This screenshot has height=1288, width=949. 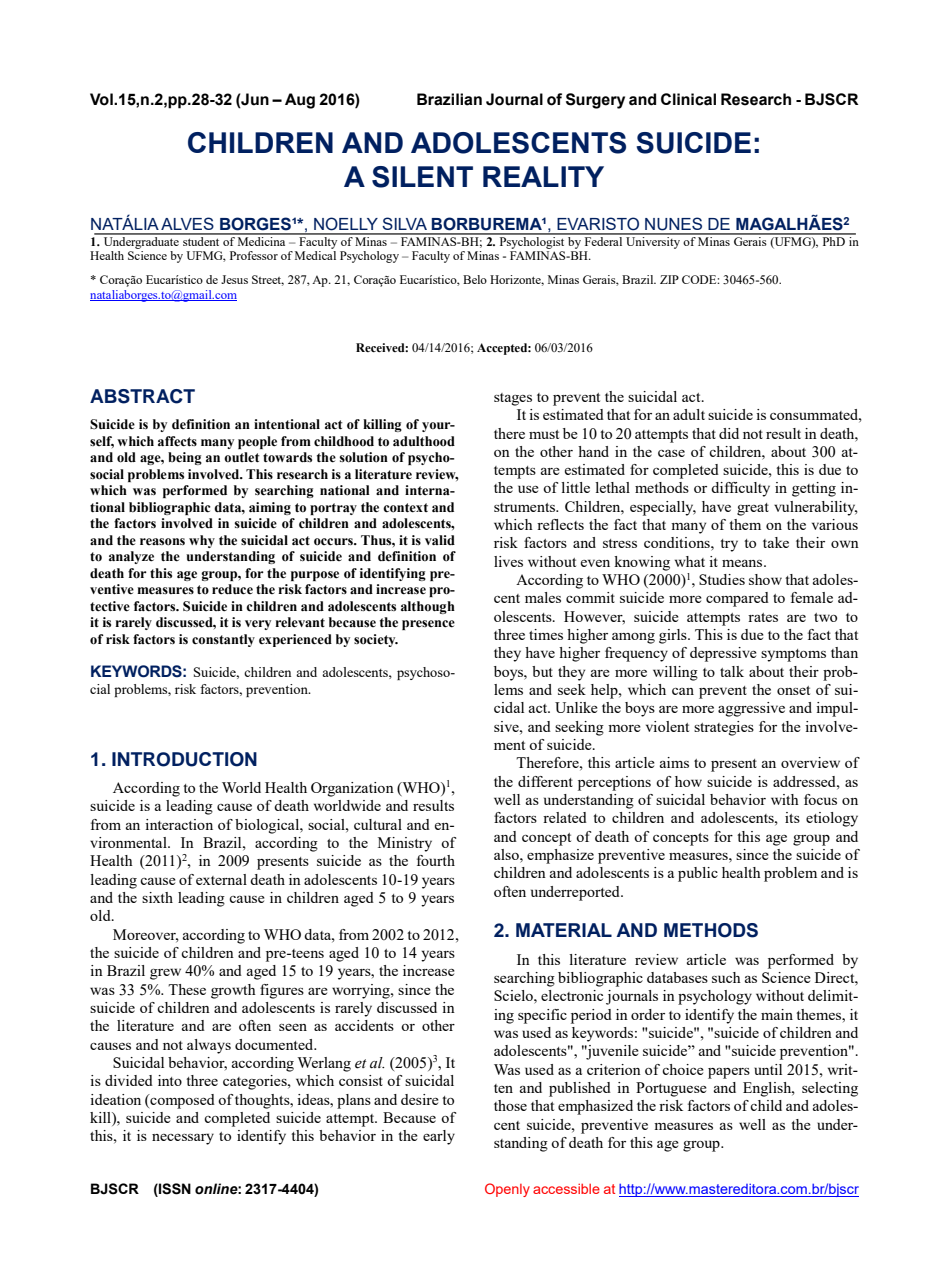 What do you see at coordinates (300, 101) in the screenshot?
I see `Aug` at bounding box center [300, 101].
